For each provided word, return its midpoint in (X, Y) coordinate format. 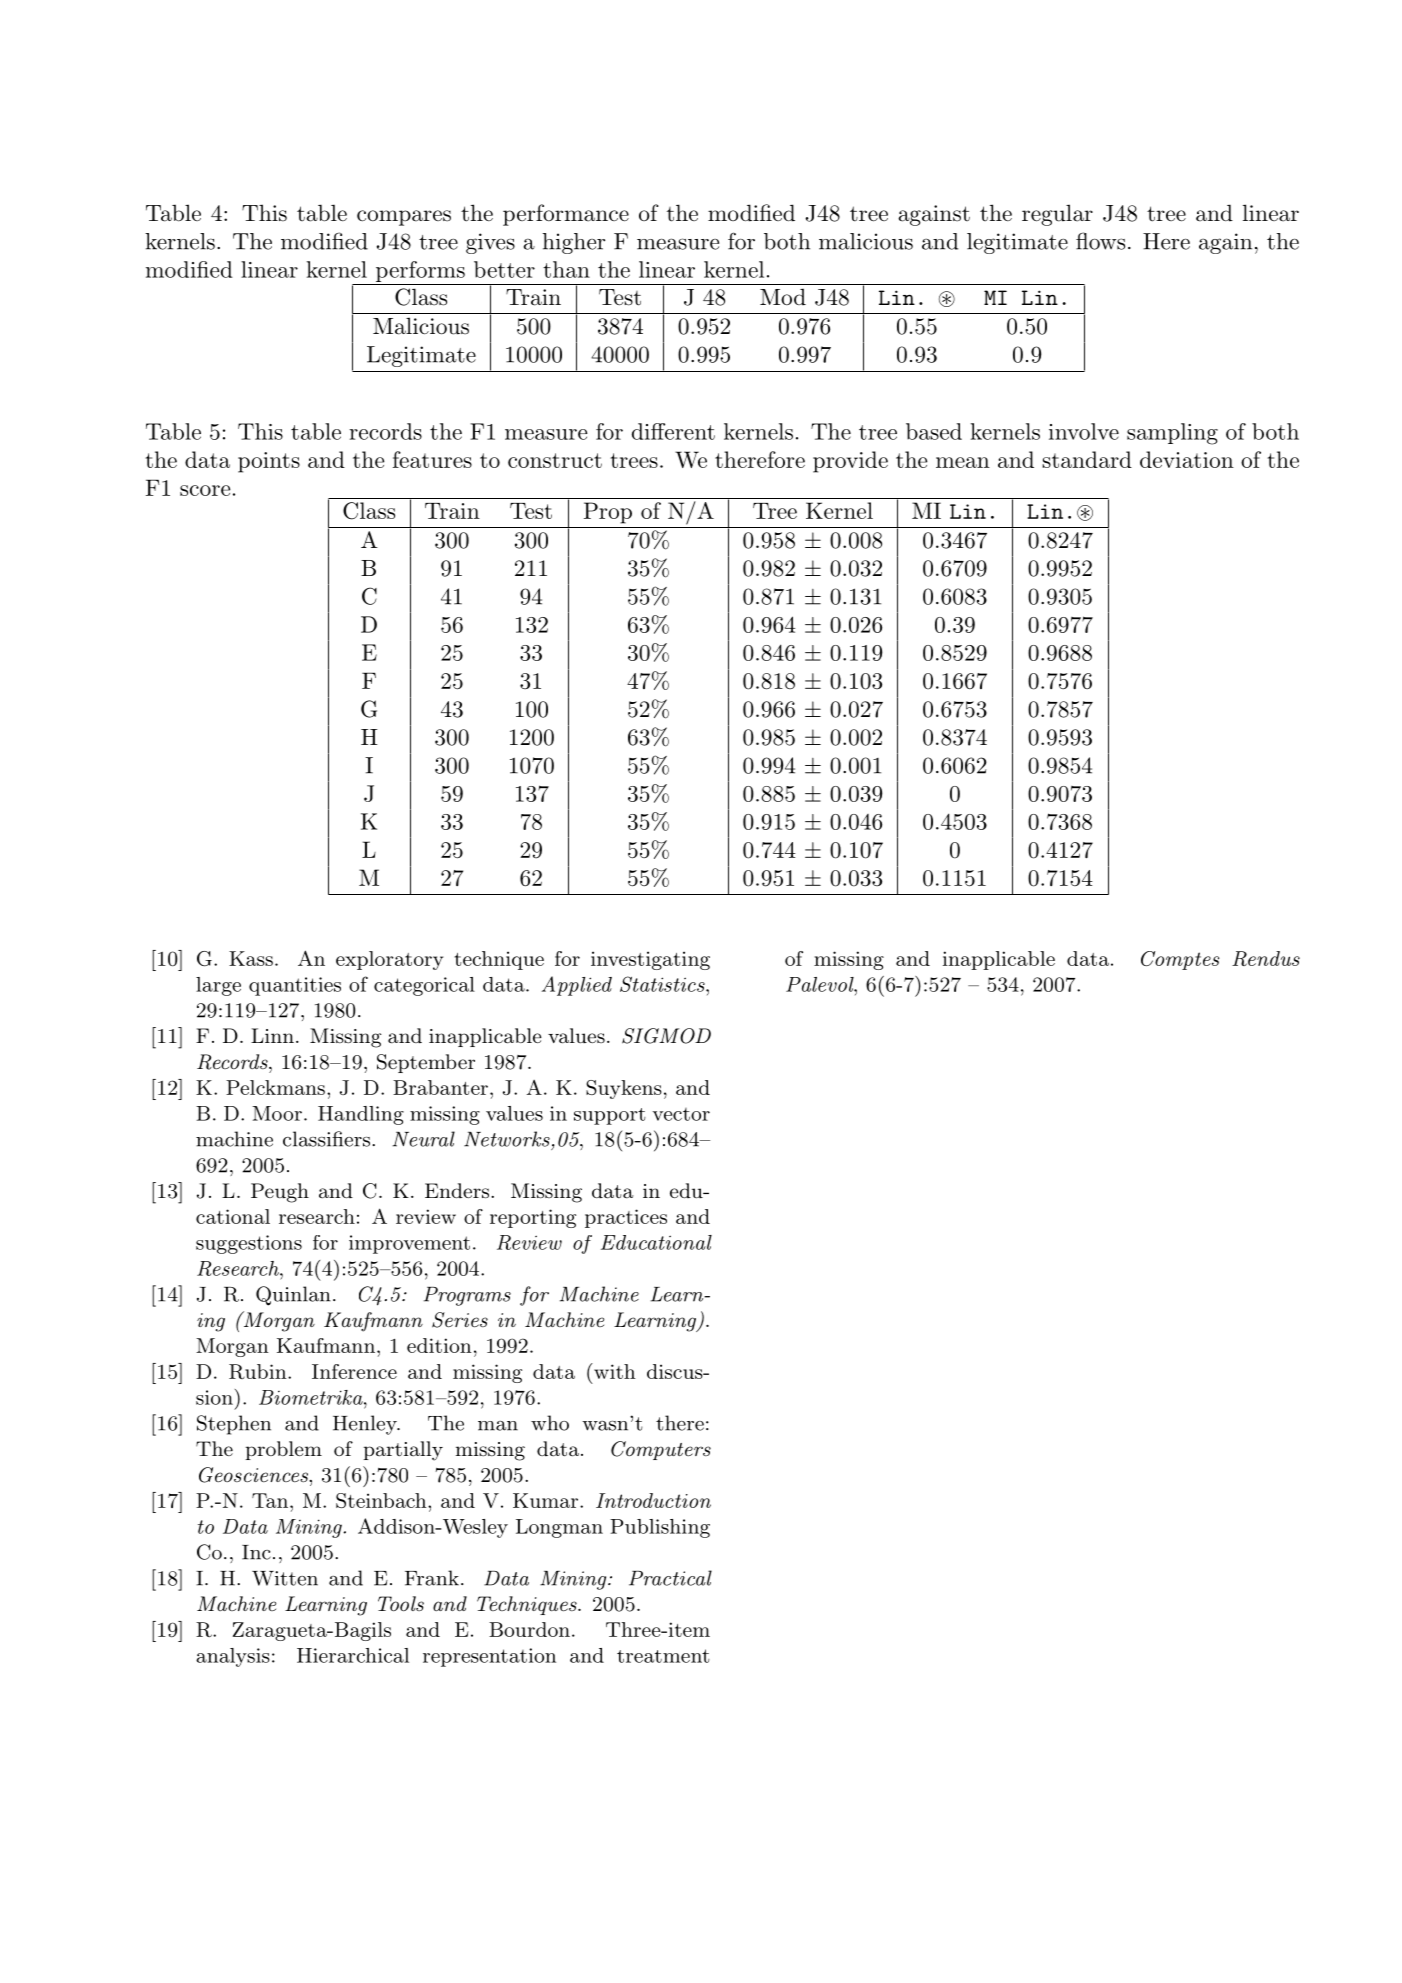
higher (574, 243)
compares (404, 218)
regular (1057, 215)
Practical (670, 1578)
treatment (663, 1656)
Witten (285, 1578)
